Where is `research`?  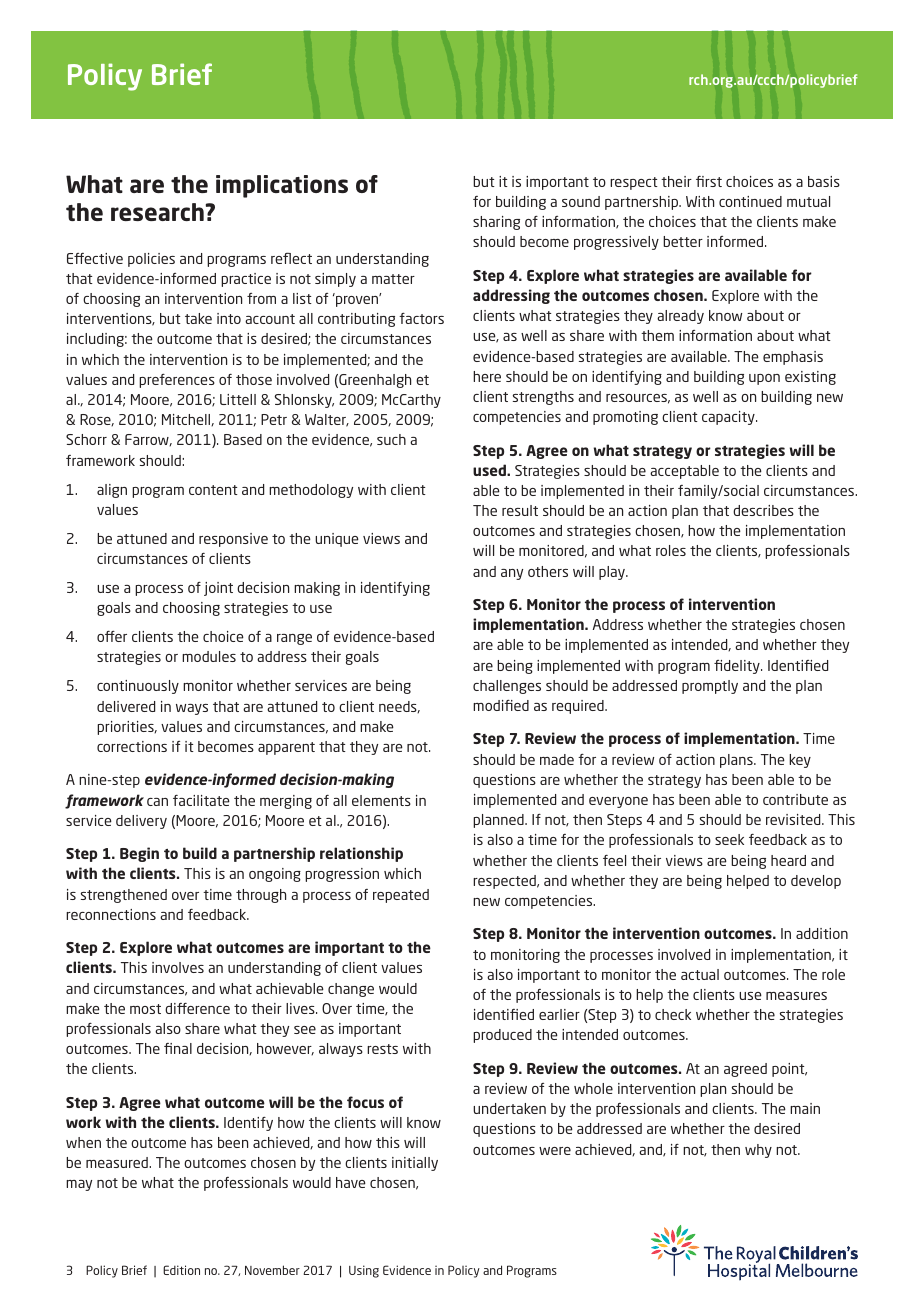 research is located at coordinates (157, 212).
